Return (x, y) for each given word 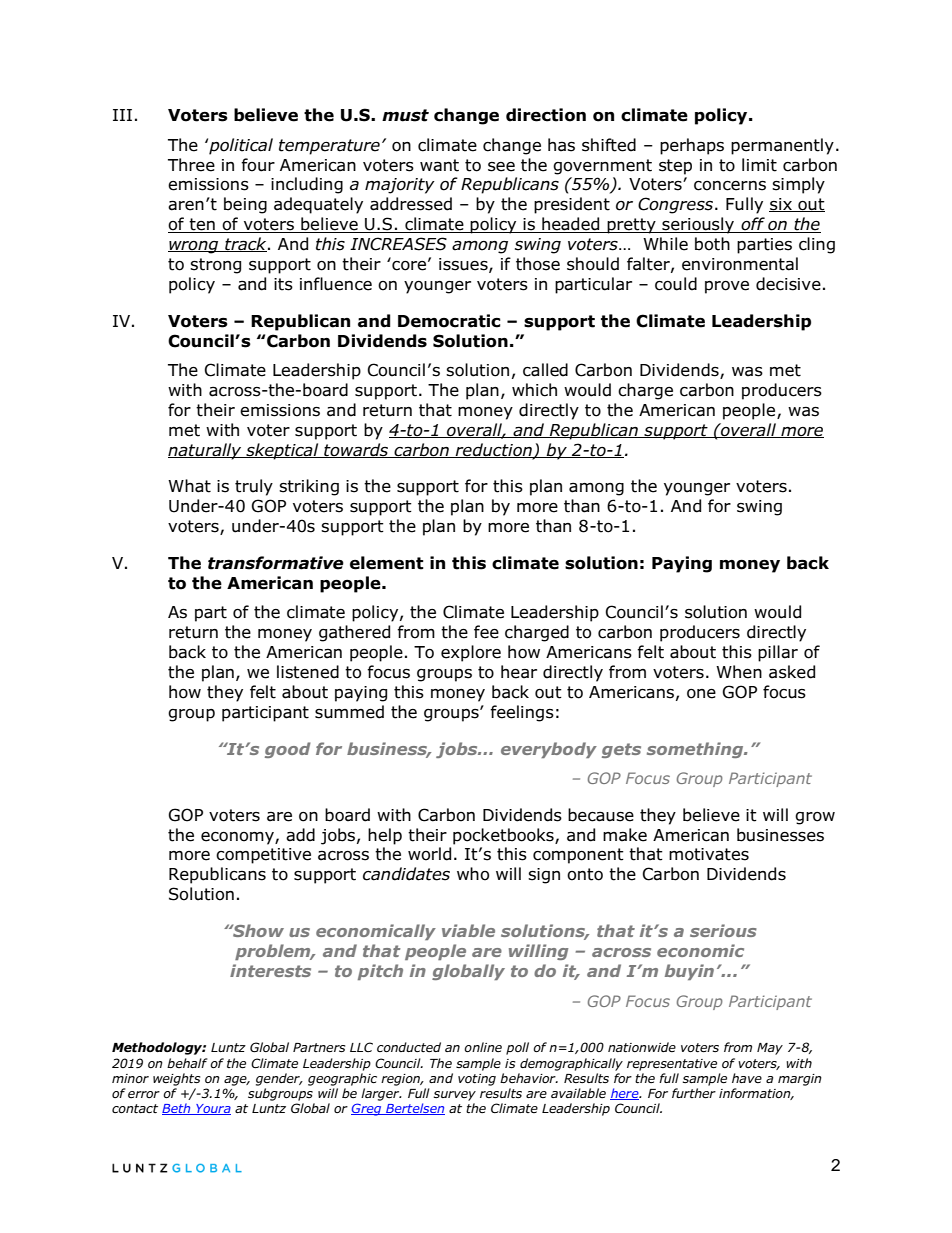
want (439, 165)
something (696, 750)
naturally (206, 451)
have (747, 1078)
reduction (494, 450)
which (534, 390)
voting (477, 1080)
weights (176, 1079)
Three (191, 165)
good (288, 750)
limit (759, 165)
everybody (549, 750)
